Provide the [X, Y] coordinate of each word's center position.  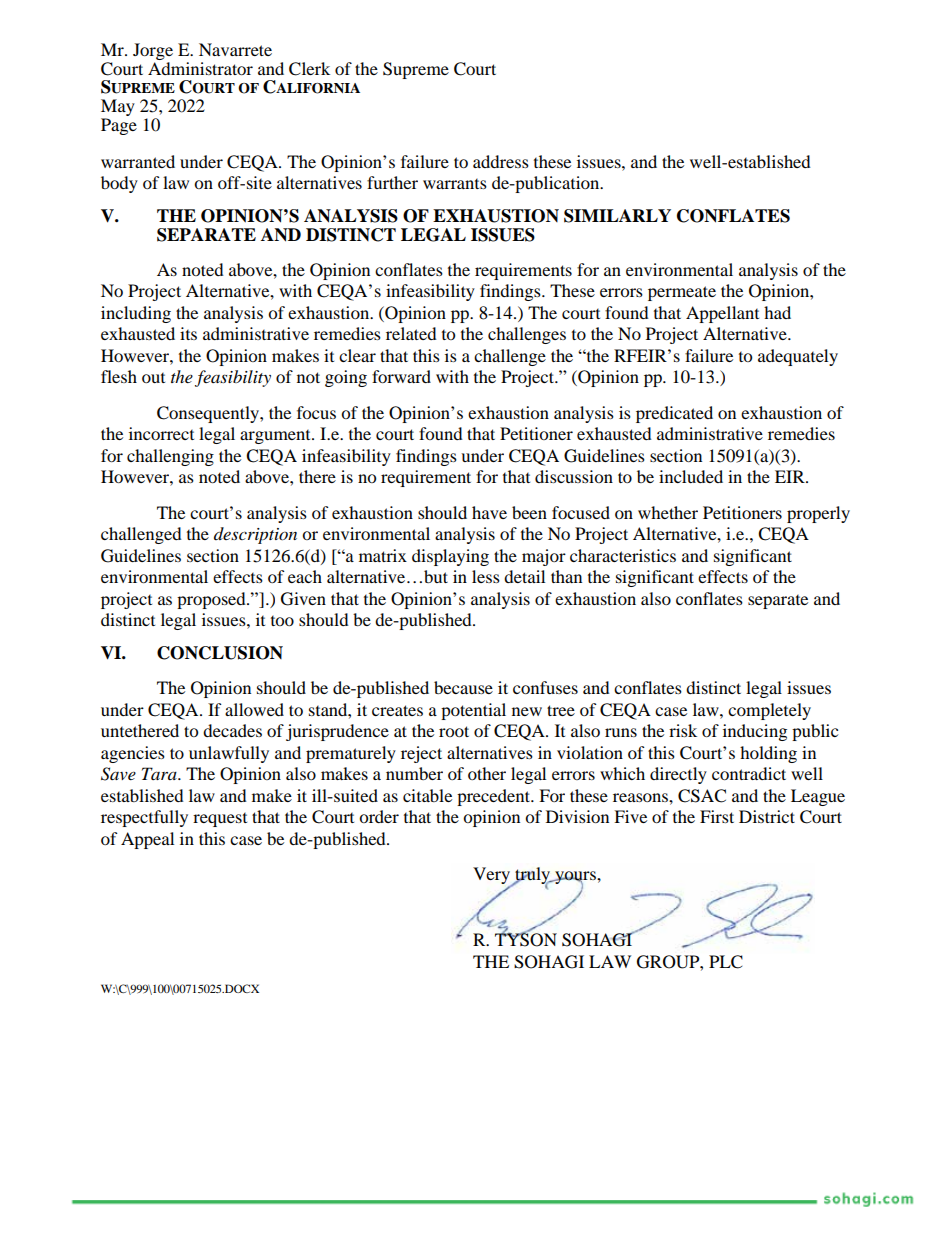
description [255, 535]
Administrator [200, 67]
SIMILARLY [617, 216]
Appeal [147, 840]
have [489, 512]
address [501, 161]
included [691, 476]
